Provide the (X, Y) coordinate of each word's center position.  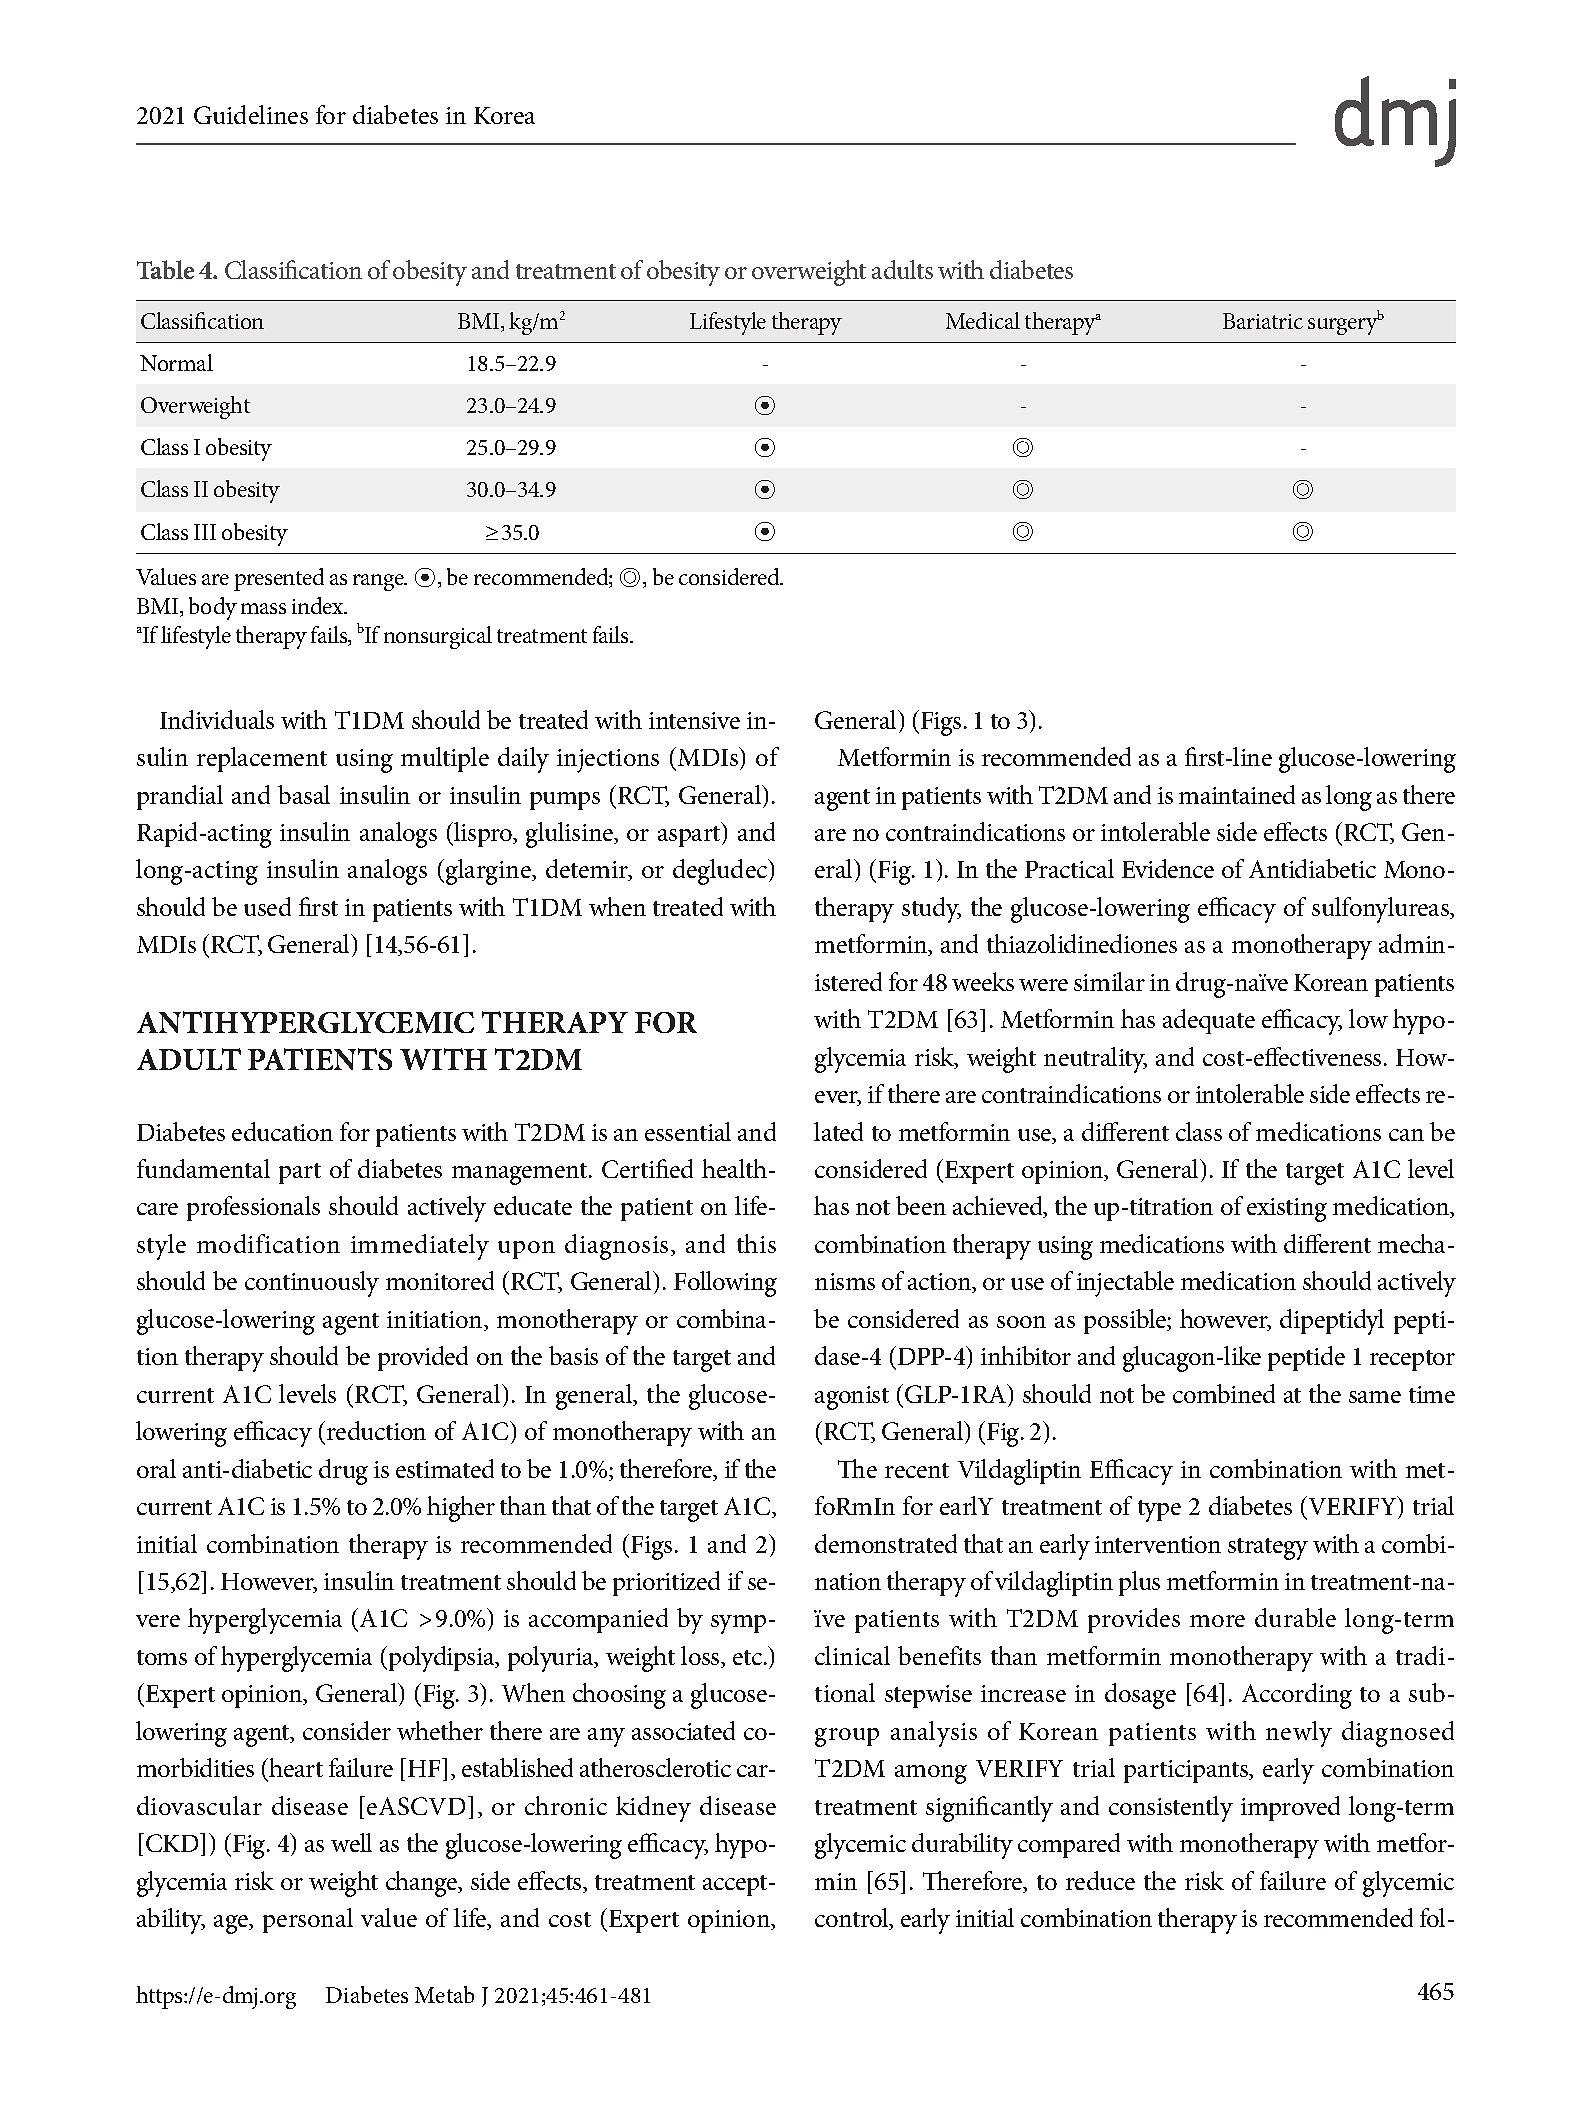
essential (688, 1131)
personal (308, 1920)
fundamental (203, 1168)
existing (1287, 1210)
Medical (983, 320)
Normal (176, 362)
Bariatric (1263, 321)
